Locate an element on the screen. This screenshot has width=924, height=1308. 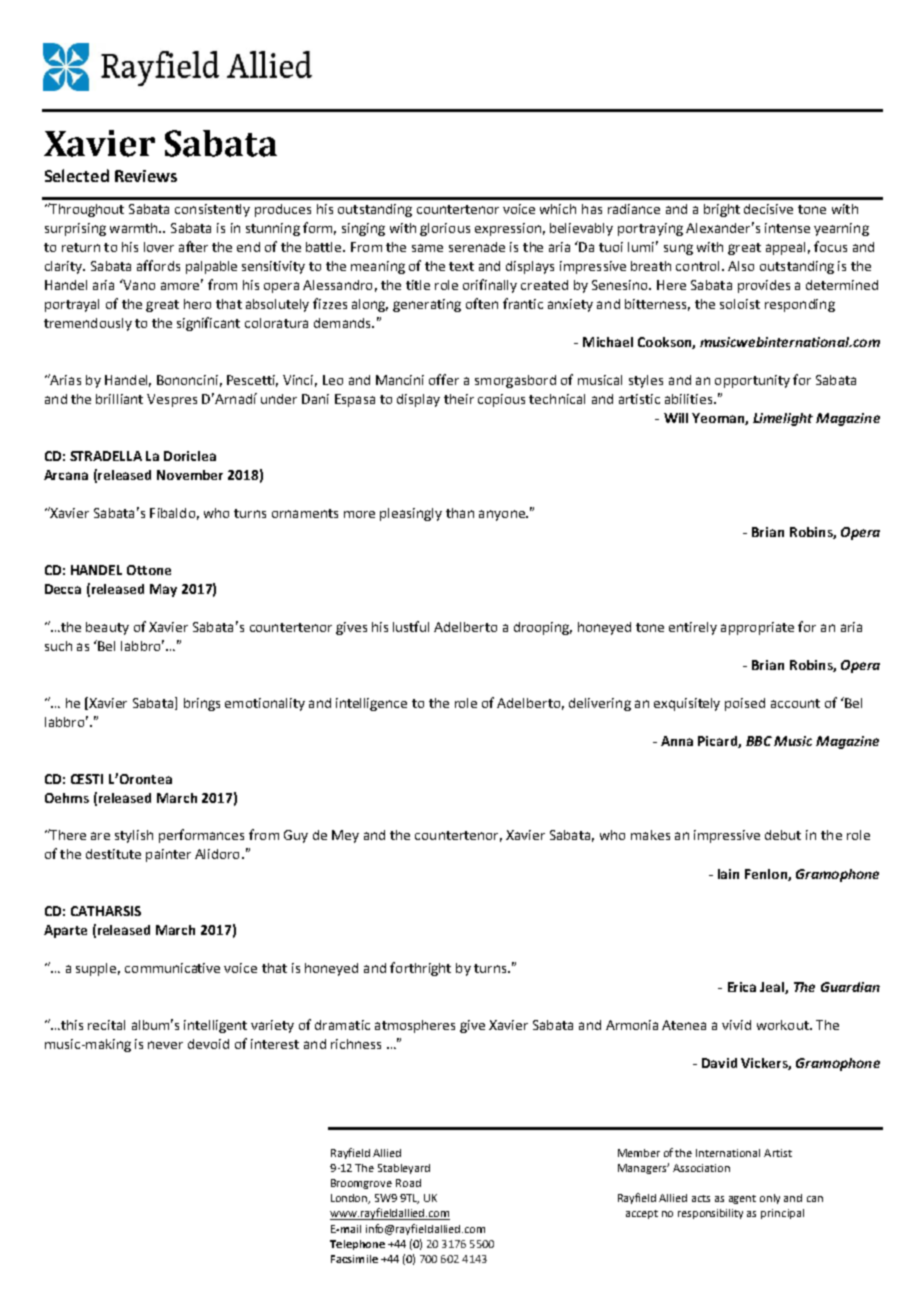
November is located at coordinates (190, 475).
